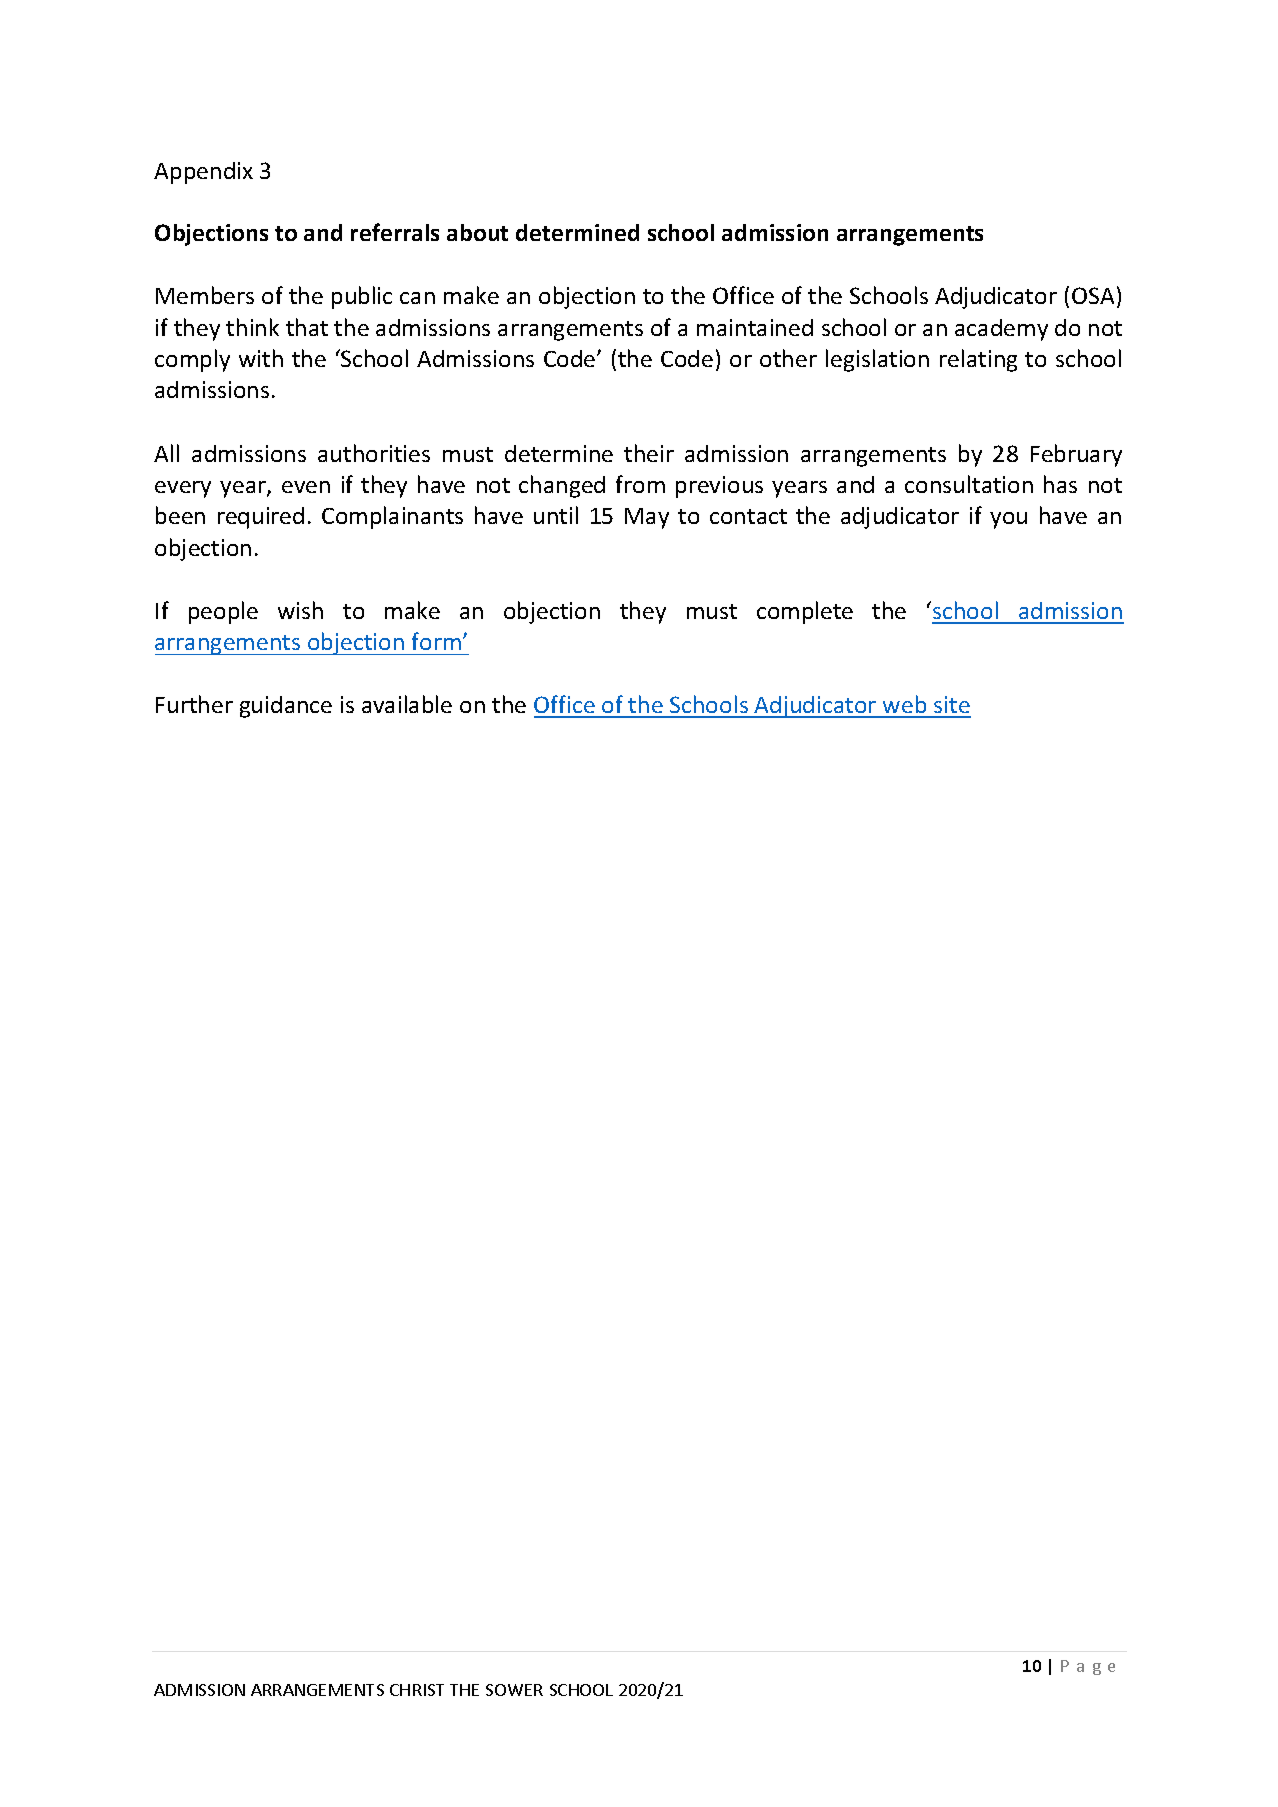 Image resolution: width=1278 pixels, height=1807 pixels. What do you see at coordinates (417, 1690) in the page?
I see `CHRIST` at bounding box center [417, 1690].
